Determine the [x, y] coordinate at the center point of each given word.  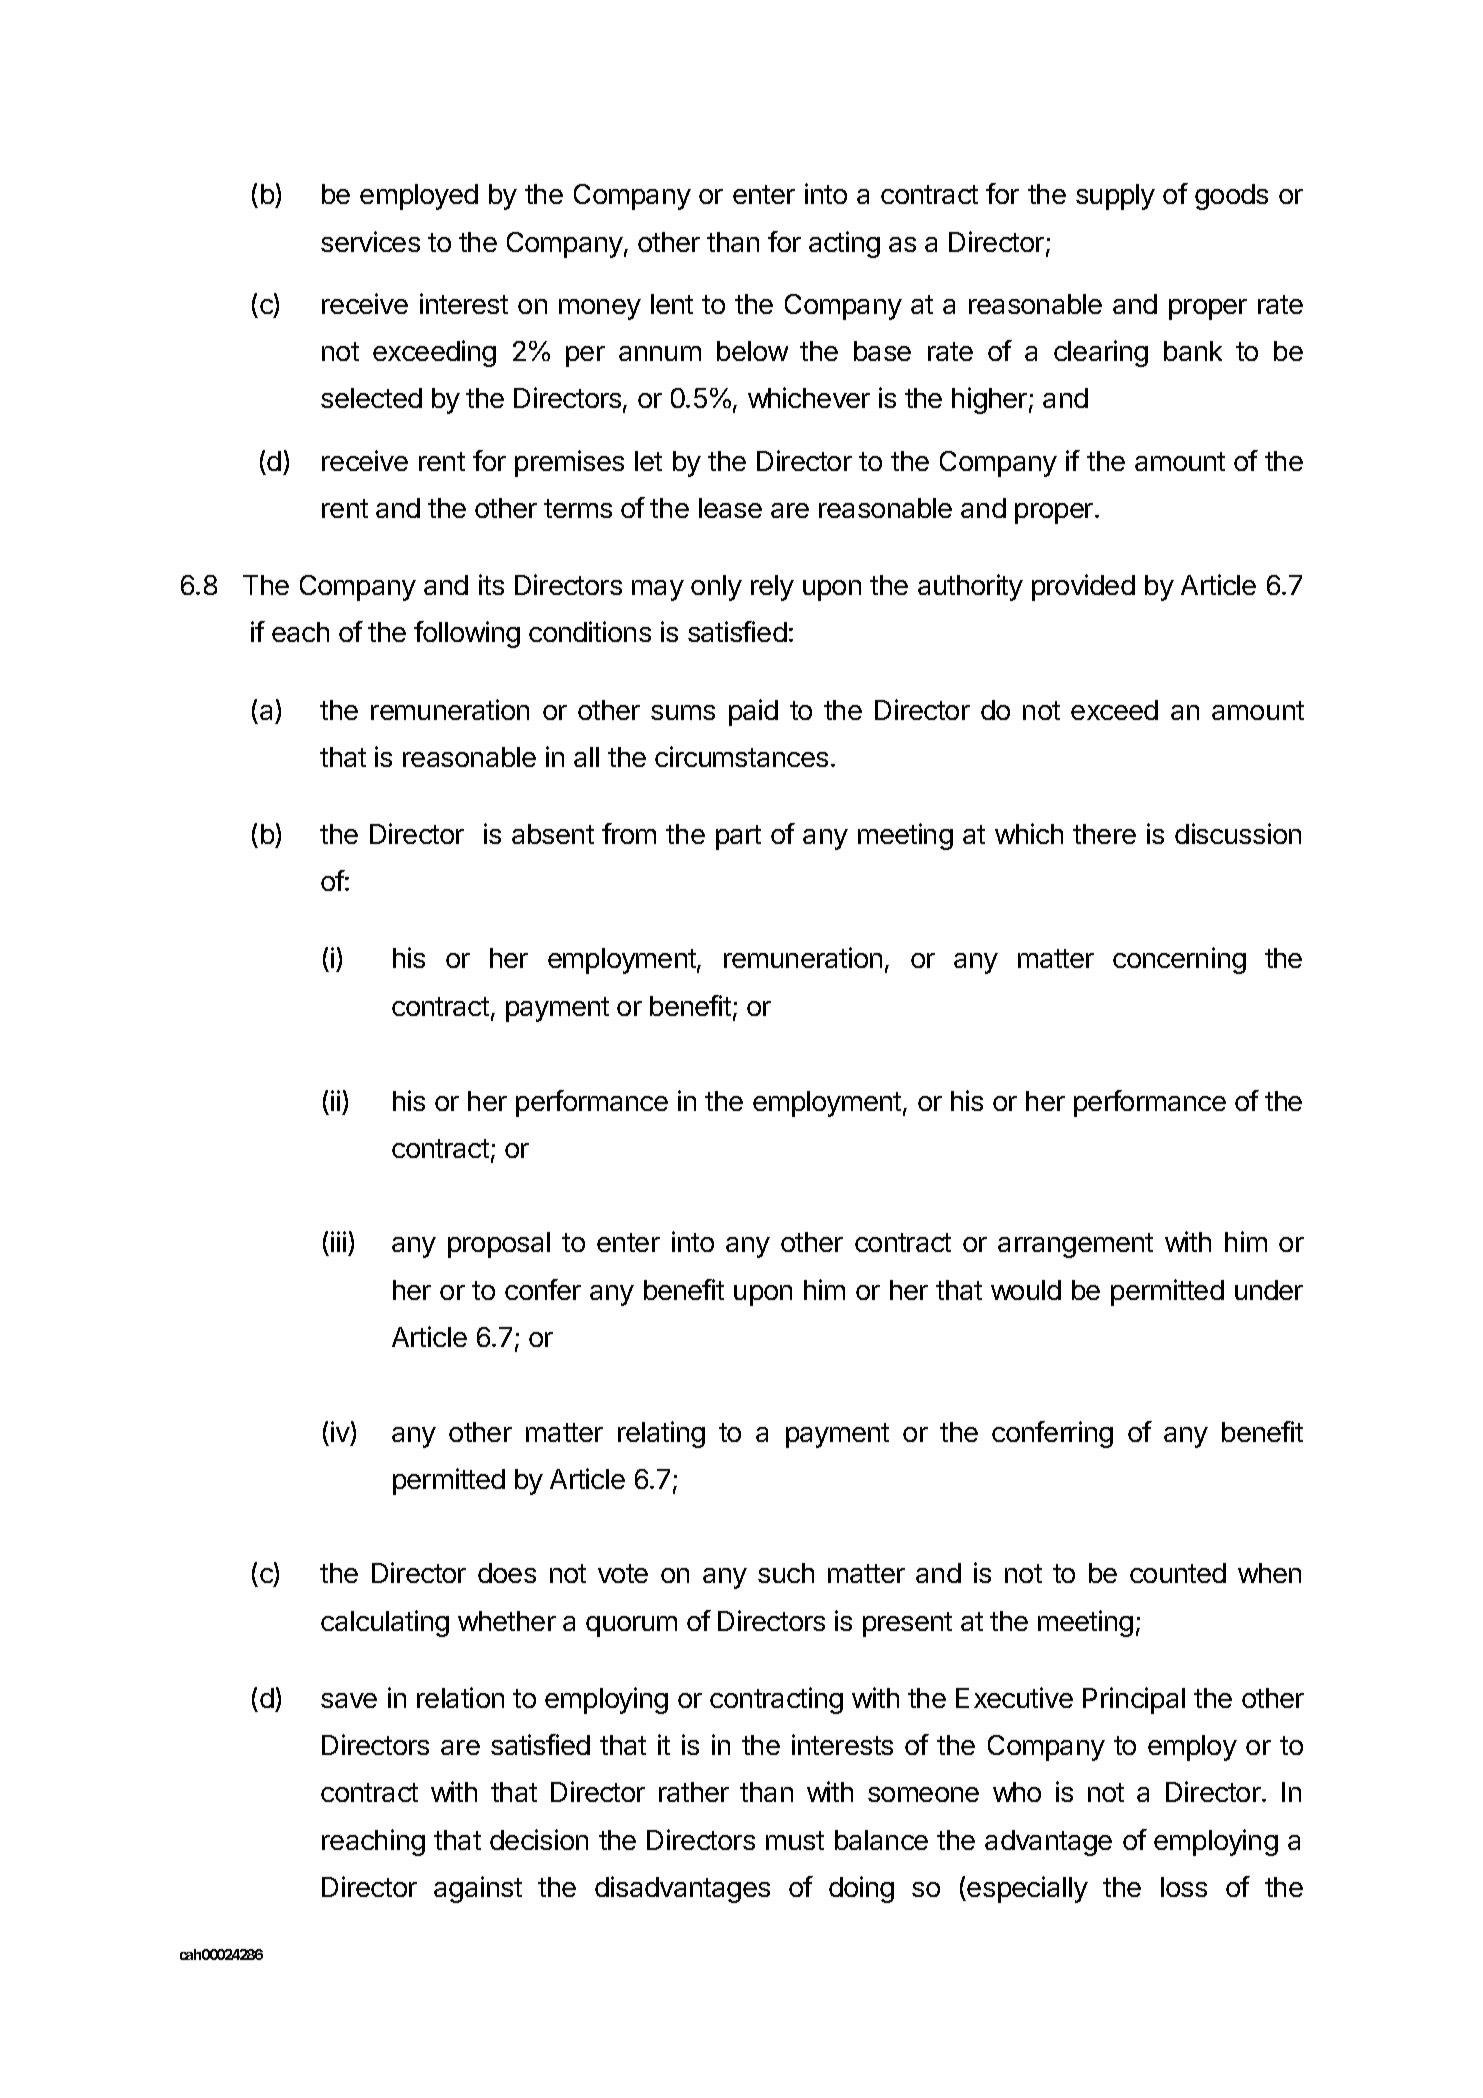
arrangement [1075, 1245]
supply [1115, 197]
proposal [499, 1245]
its [491, 584]
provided [1083, 587]
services [370, 241]
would [1026, 1290]
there [1104, 834]
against [478, 1889]
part [738, 837]
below [752, 351]
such [786, 1573]
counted [1178, 1573]
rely [772, 588]
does [507, 1573]
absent [553, 834]
